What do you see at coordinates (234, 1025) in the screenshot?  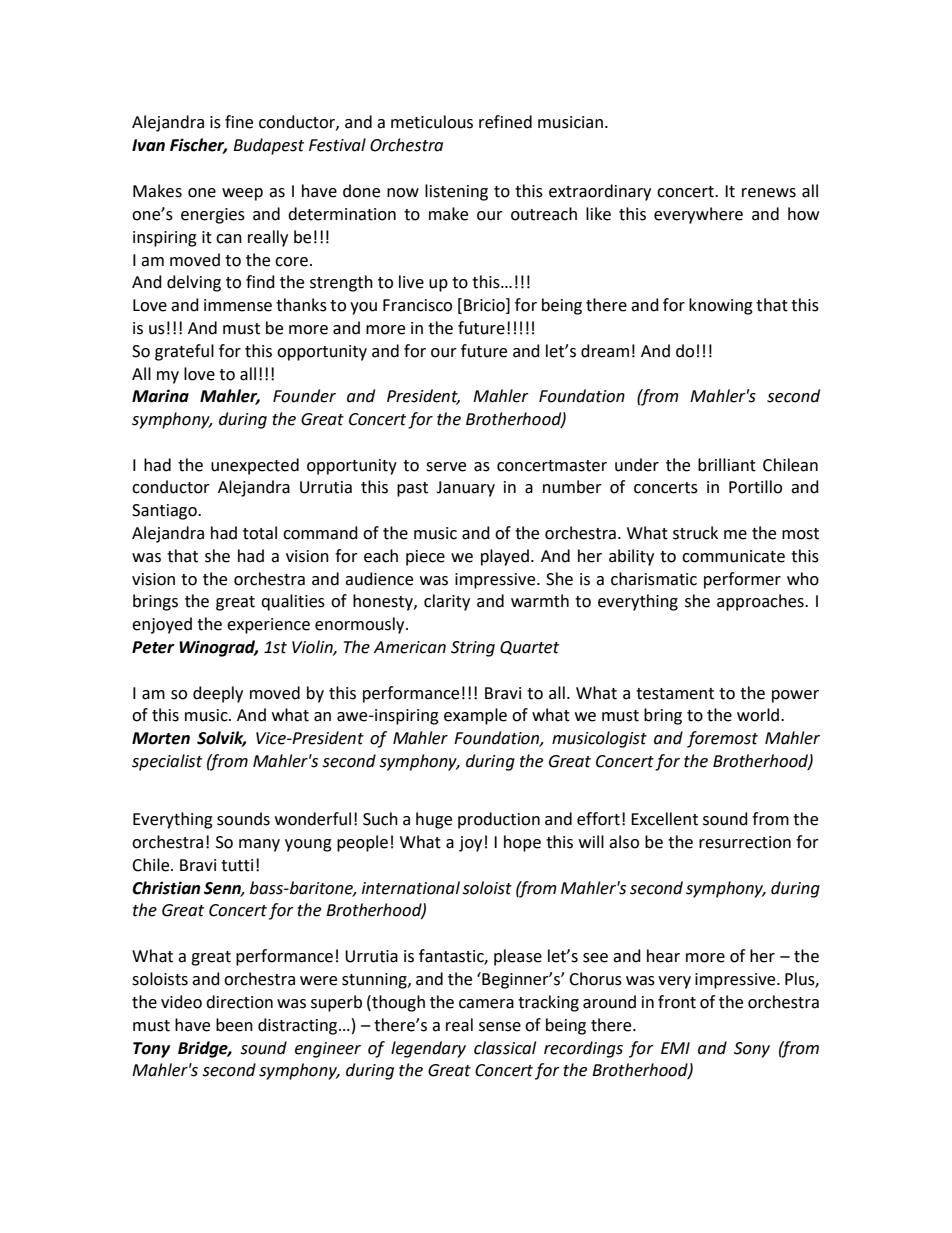 I see `been` at bounding box center [234, 1025].
